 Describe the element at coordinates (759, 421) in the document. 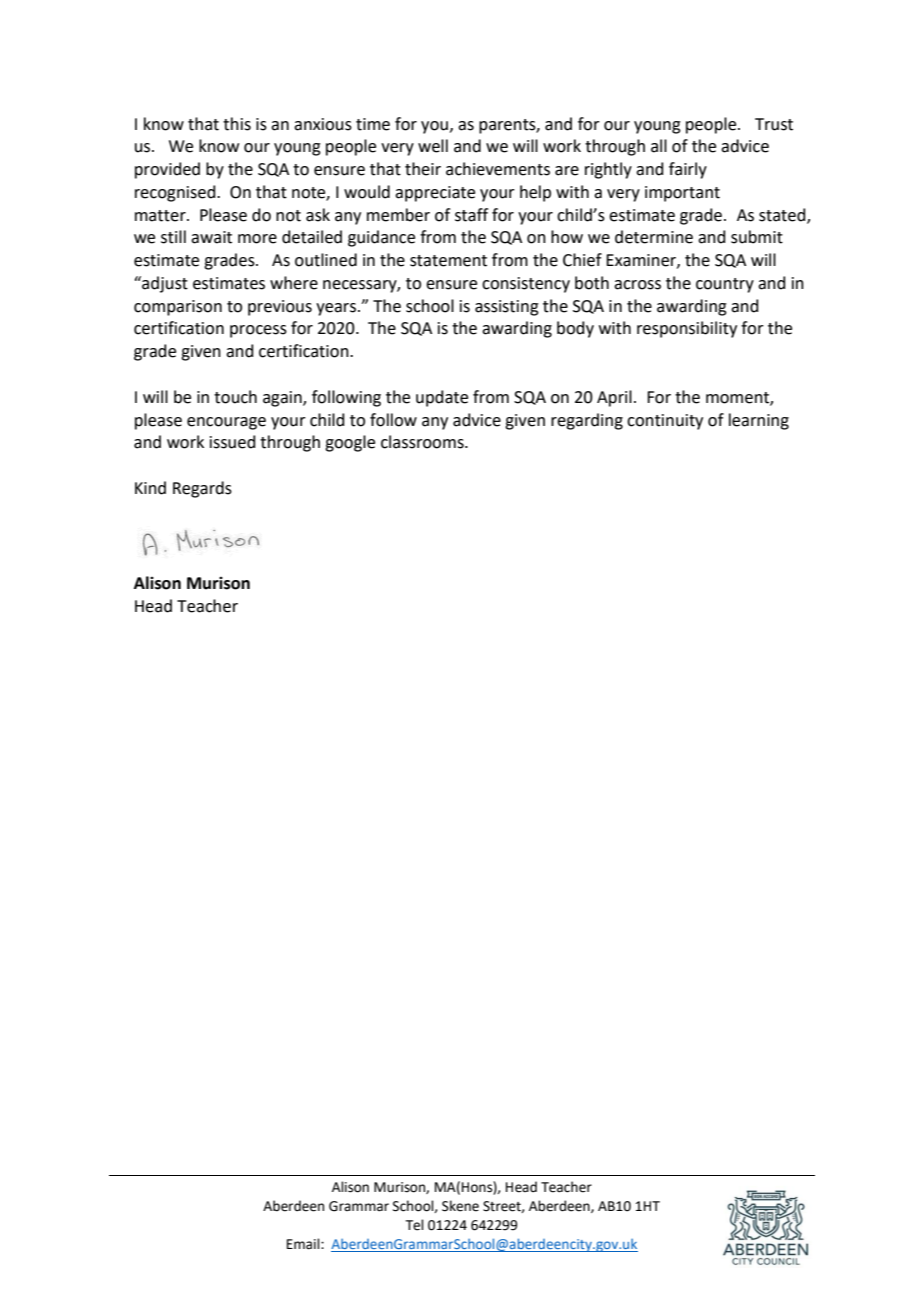

I see `learning` at that location.
